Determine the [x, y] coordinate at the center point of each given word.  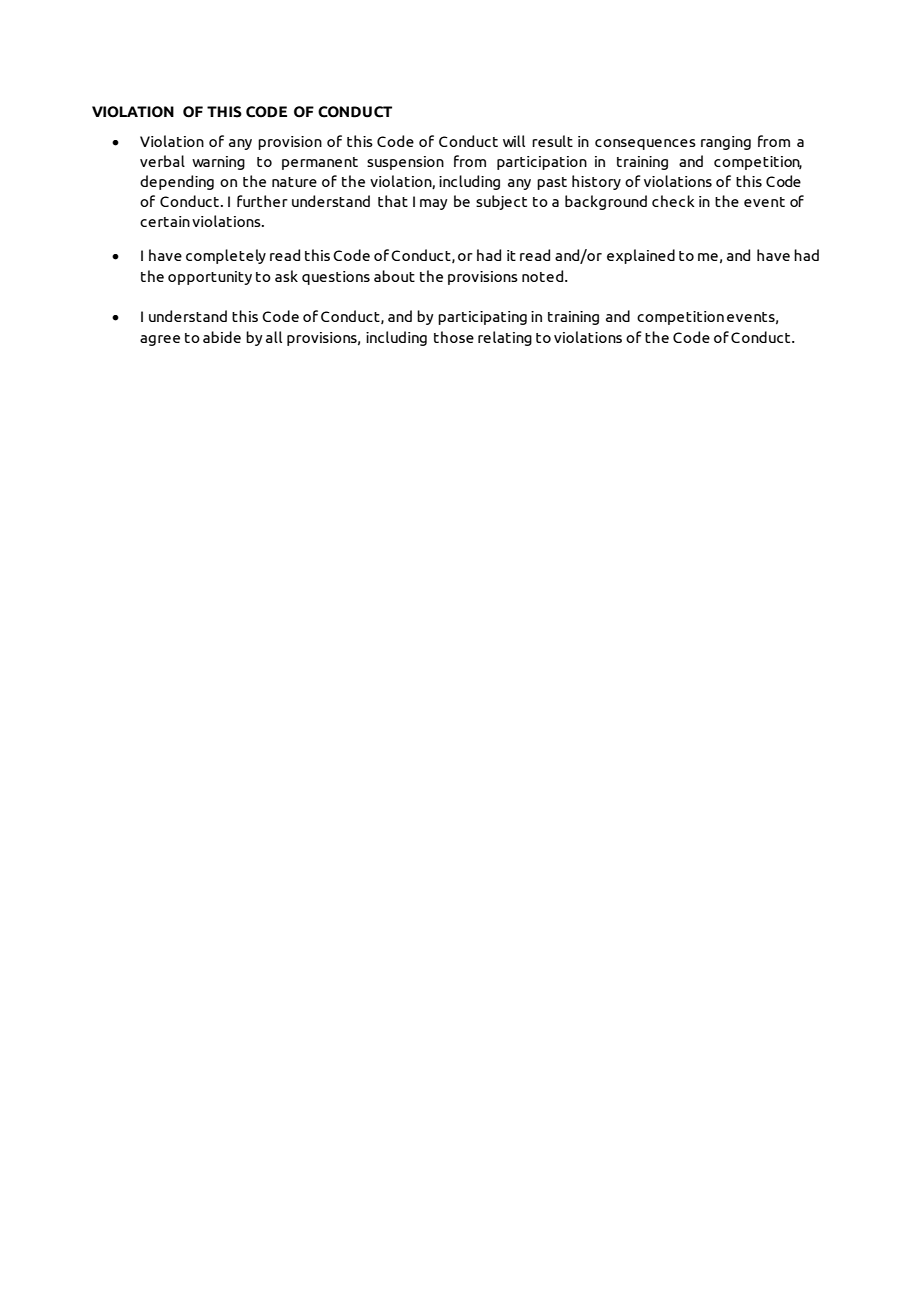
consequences [645, 144]
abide [222, 337]
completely [226, 256]
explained [641, 256]
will [514, 141]
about [394, 276]
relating [505, 338]
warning [218, 163]
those [454, 337]
